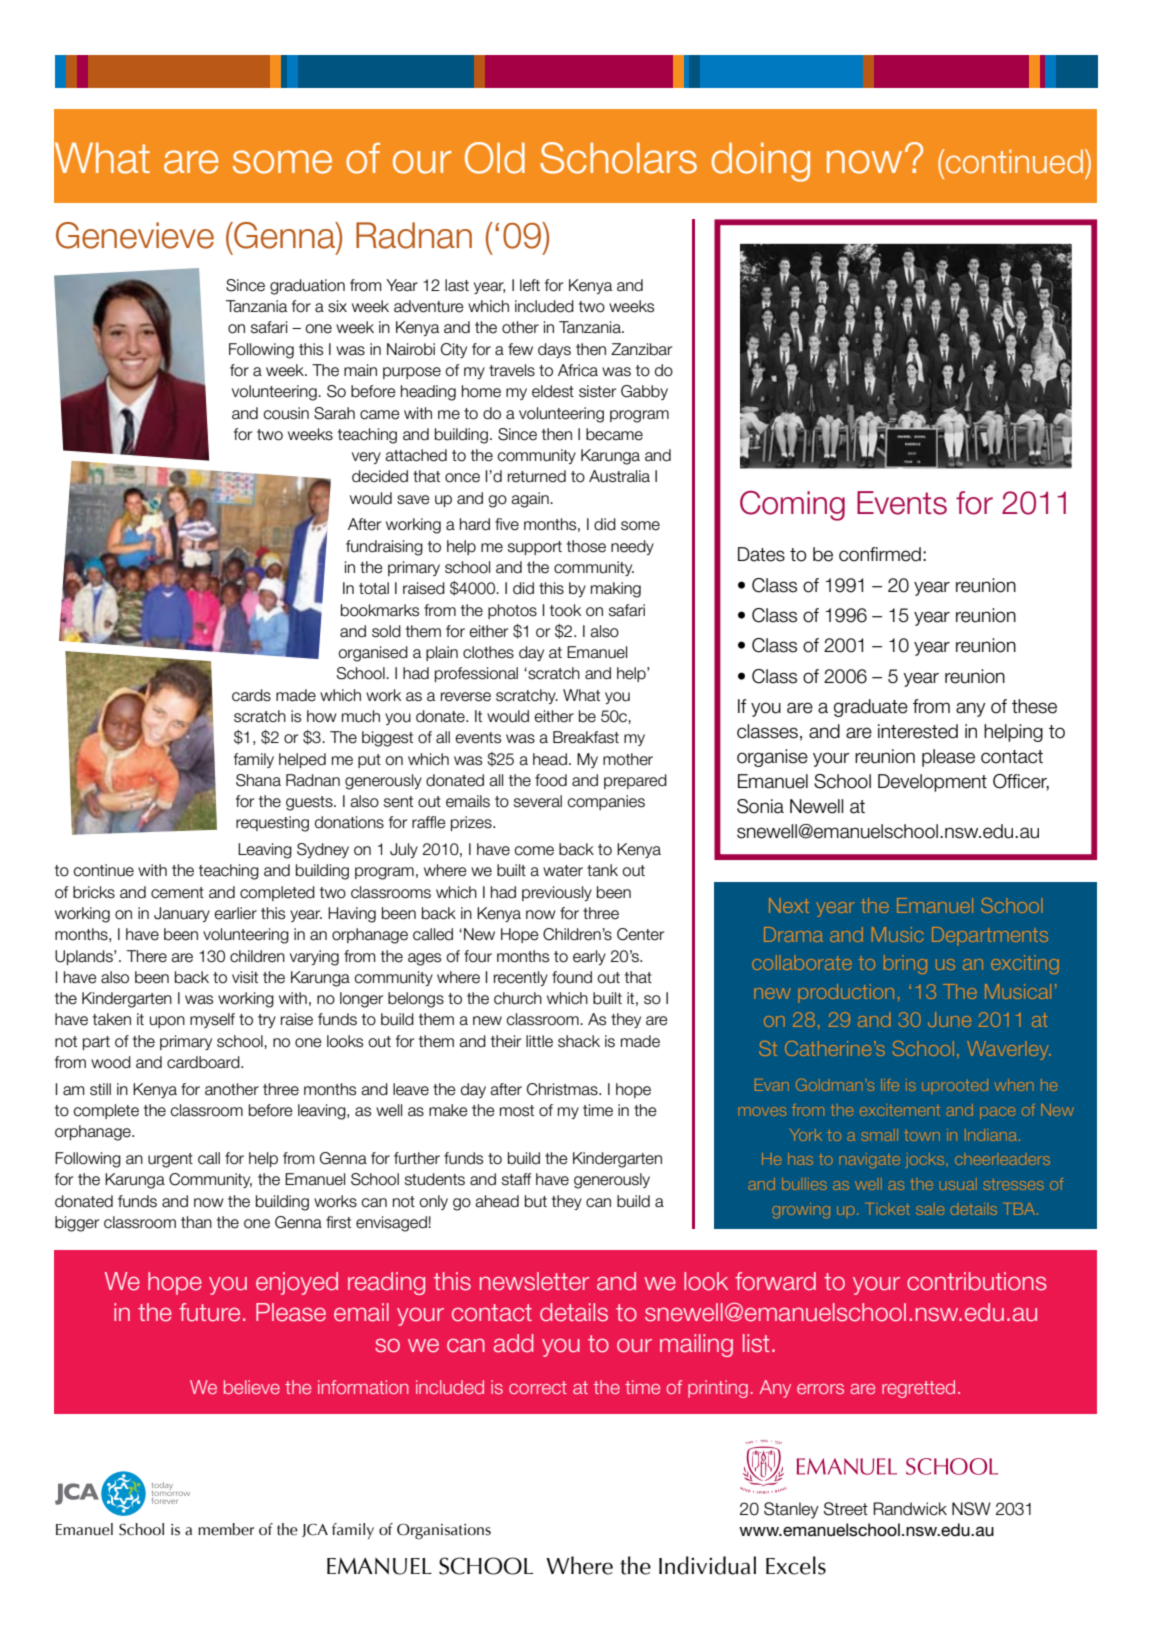  I want to click on life, so click(890, 1085).
